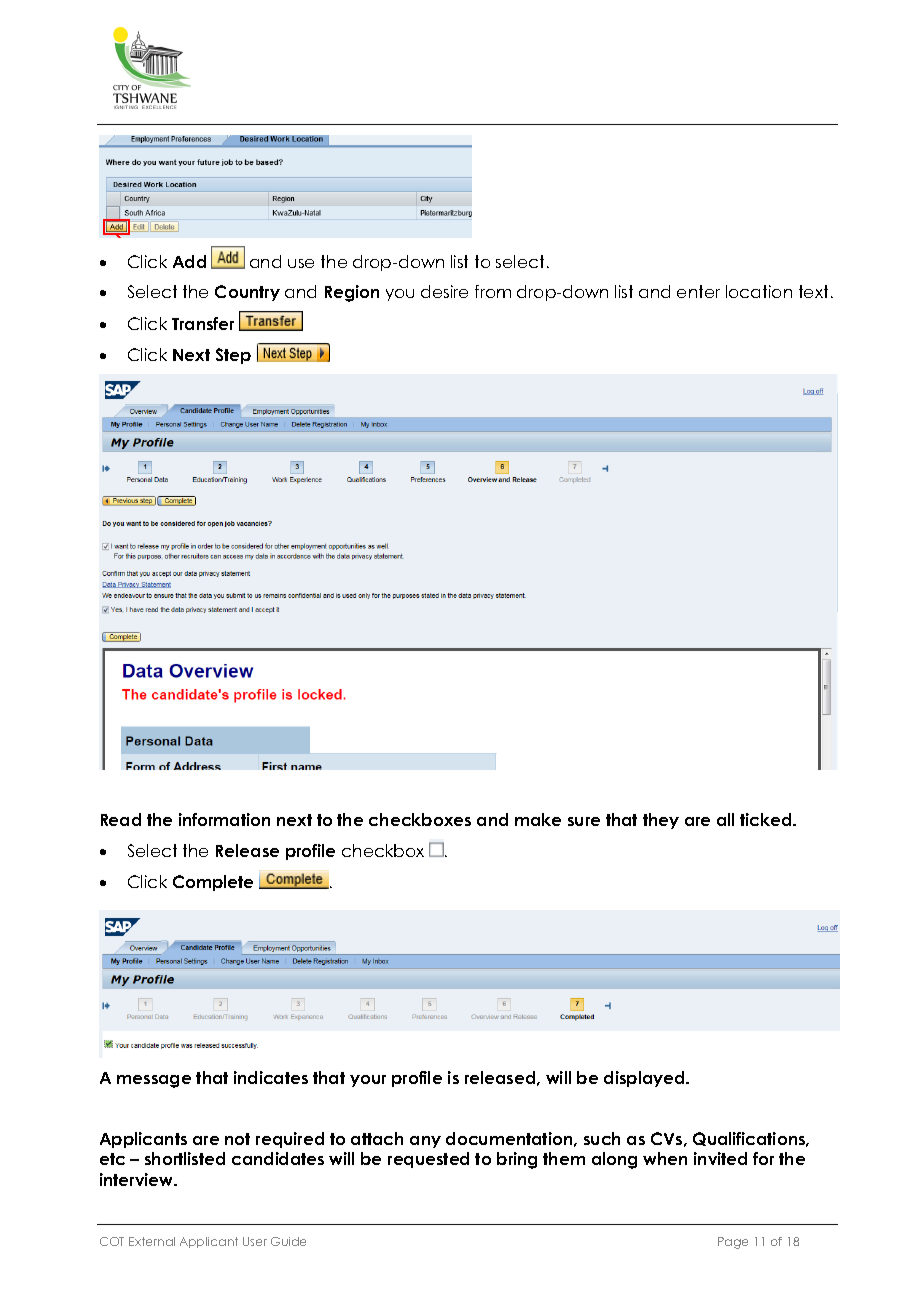 The width and height of the document is (924, 1308). Describe the element at coordinates (189, 261) in the document. I see `Add` at that location.
